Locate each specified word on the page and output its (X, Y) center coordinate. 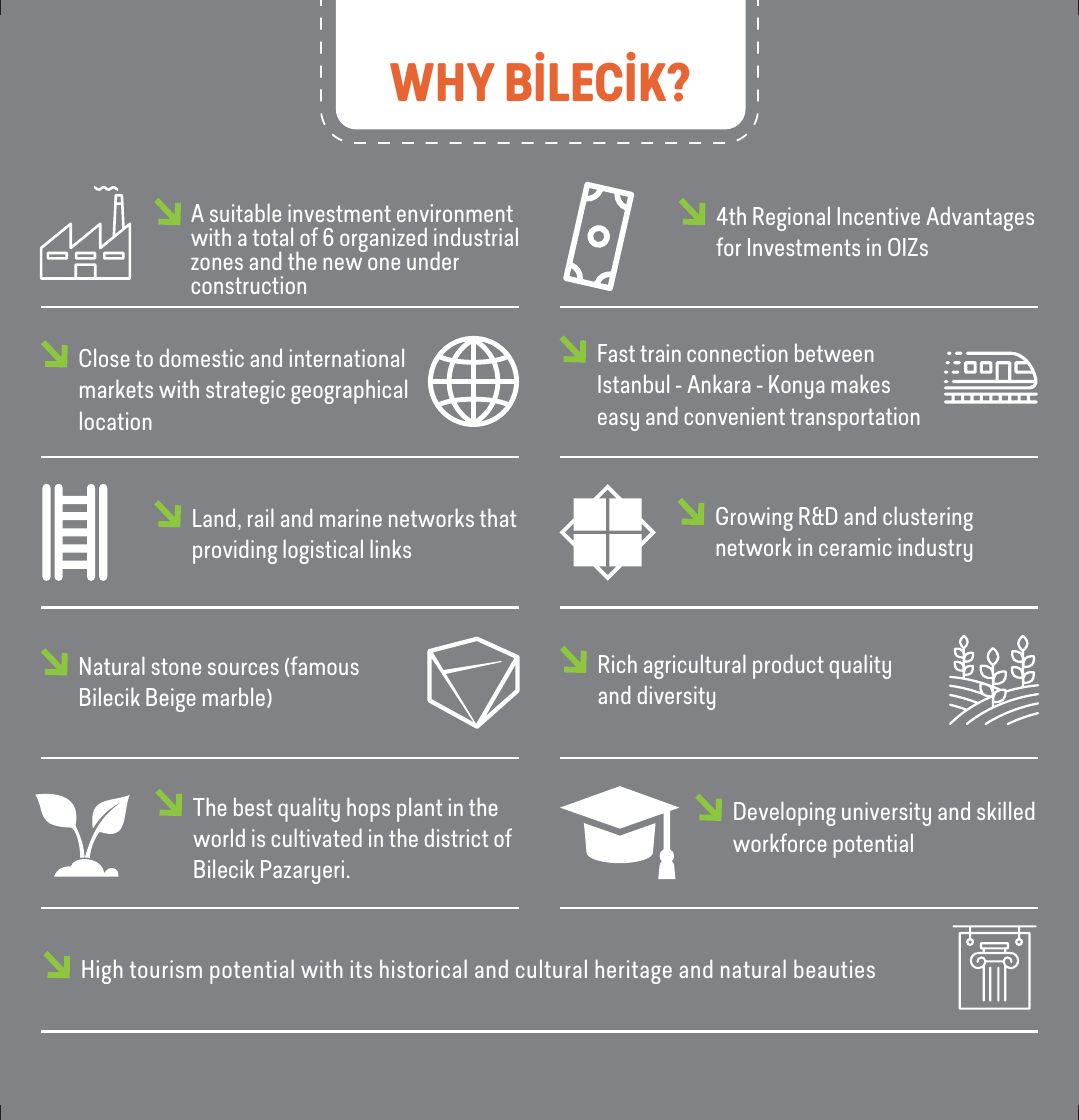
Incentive (879, 216)
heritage (634, 971)
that (498, 517)
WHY (442, 82)
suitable (245, 212)
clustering (928, 518)
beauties (834, 968)
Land (214, 518)
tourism (166, 969)
